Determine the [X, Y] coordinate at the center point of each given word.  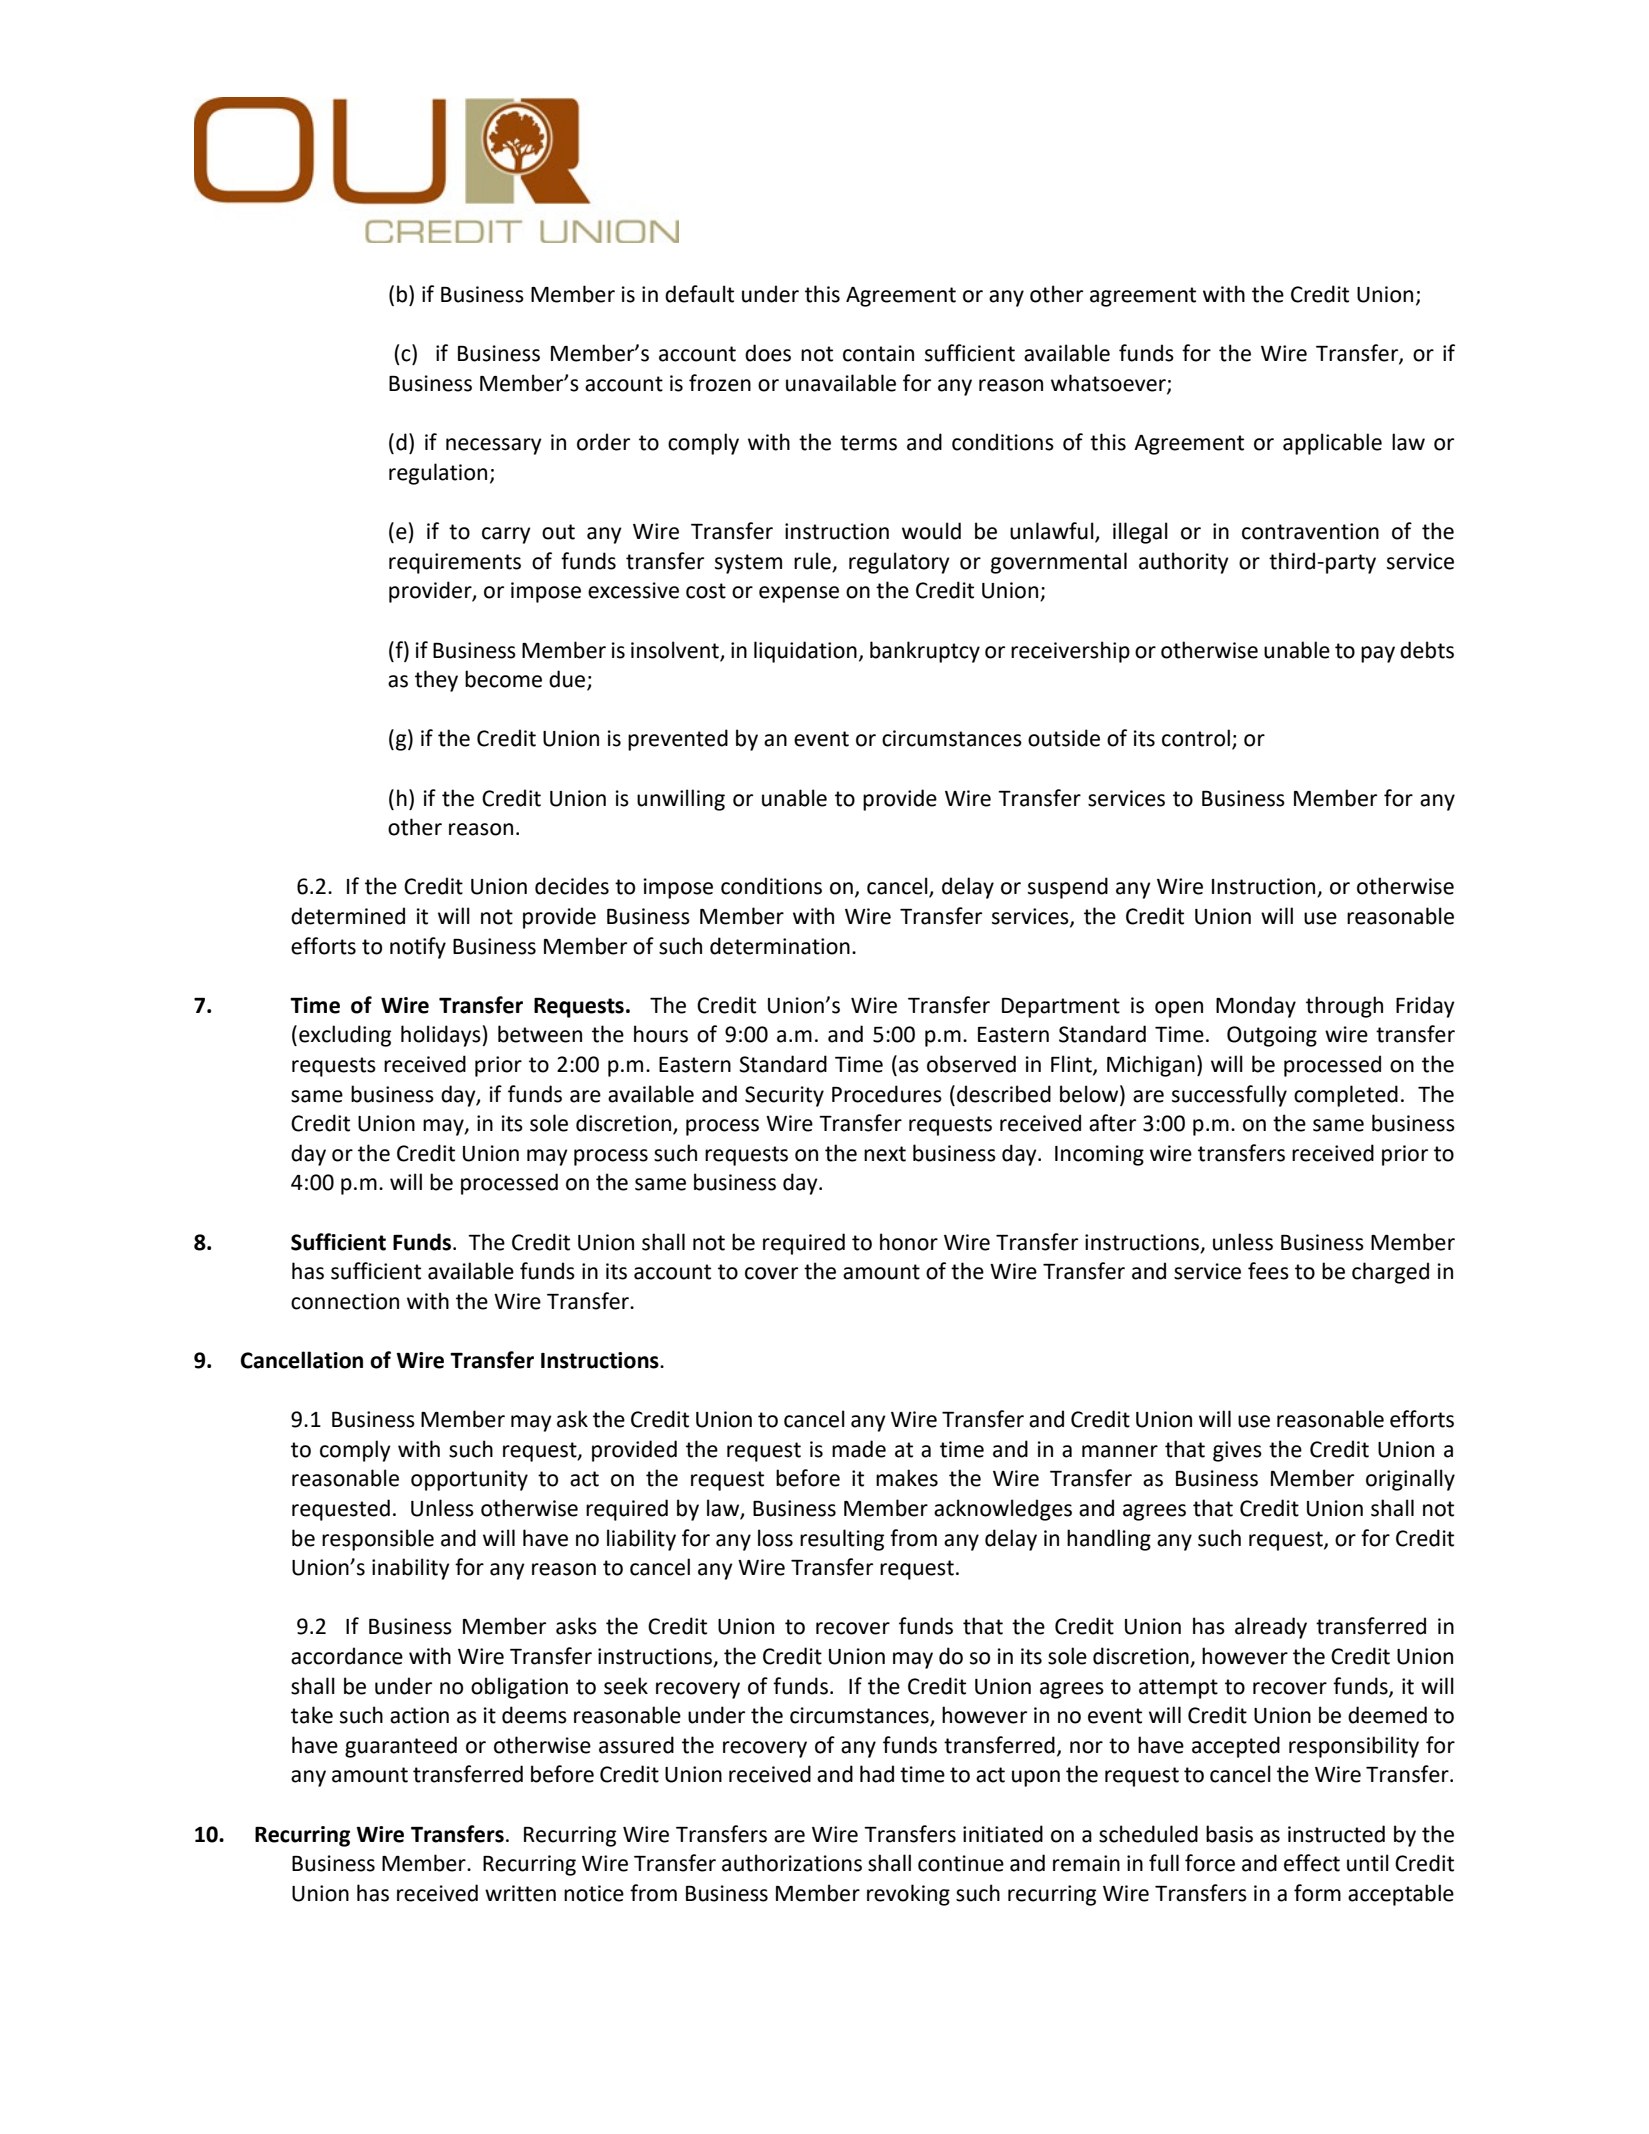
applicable [1332, 444]
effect [1312, 1863]
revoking [908, 1895]
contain [878, 353]
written [520, 1893]
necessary [494, 446]
